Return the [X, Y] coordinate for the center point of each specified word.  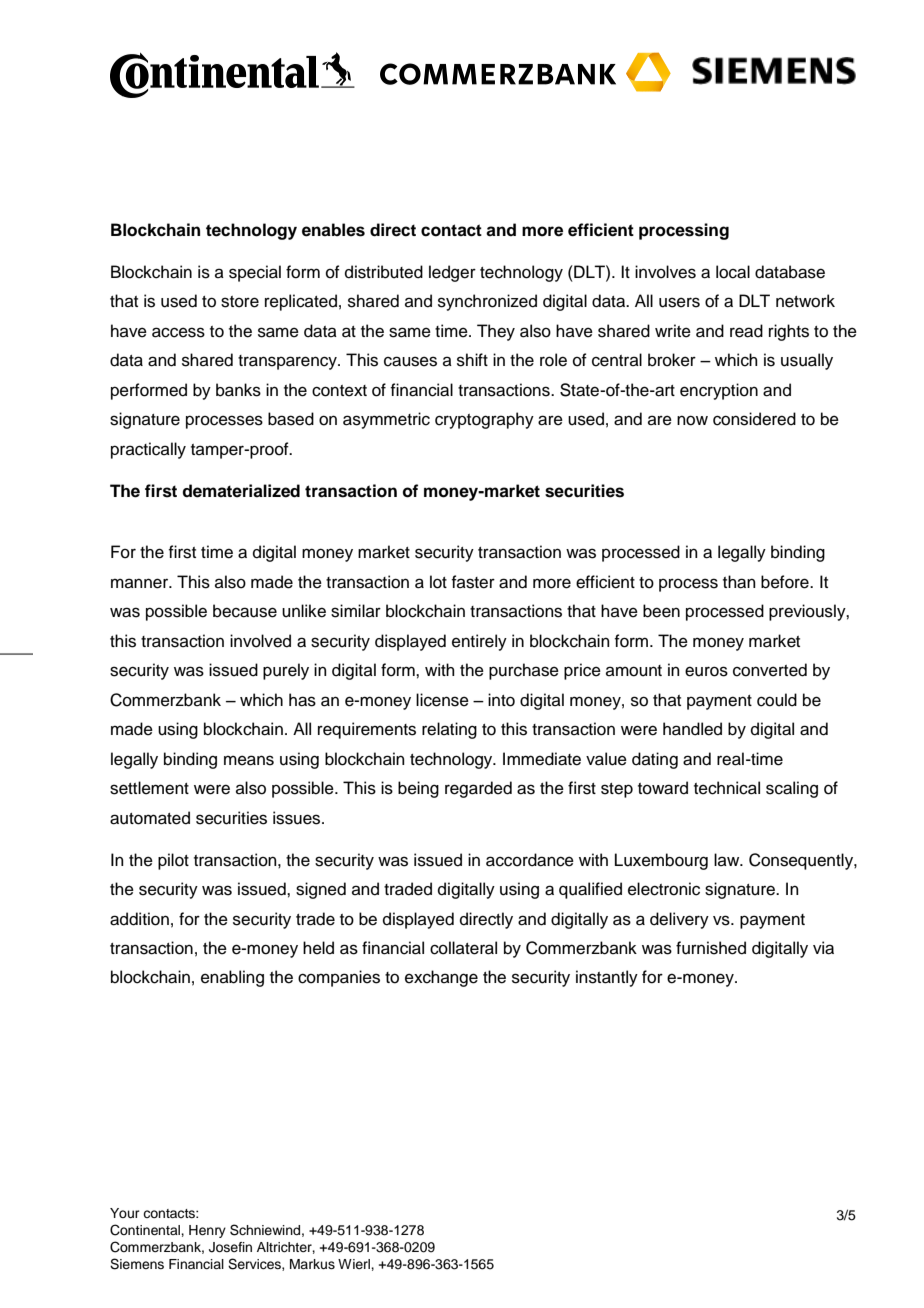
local [733, 272]
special [255, 273]
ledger [452, 273]
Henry [207, 1231]
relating [449, 730]
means [249, 760]
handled [692, 729]
